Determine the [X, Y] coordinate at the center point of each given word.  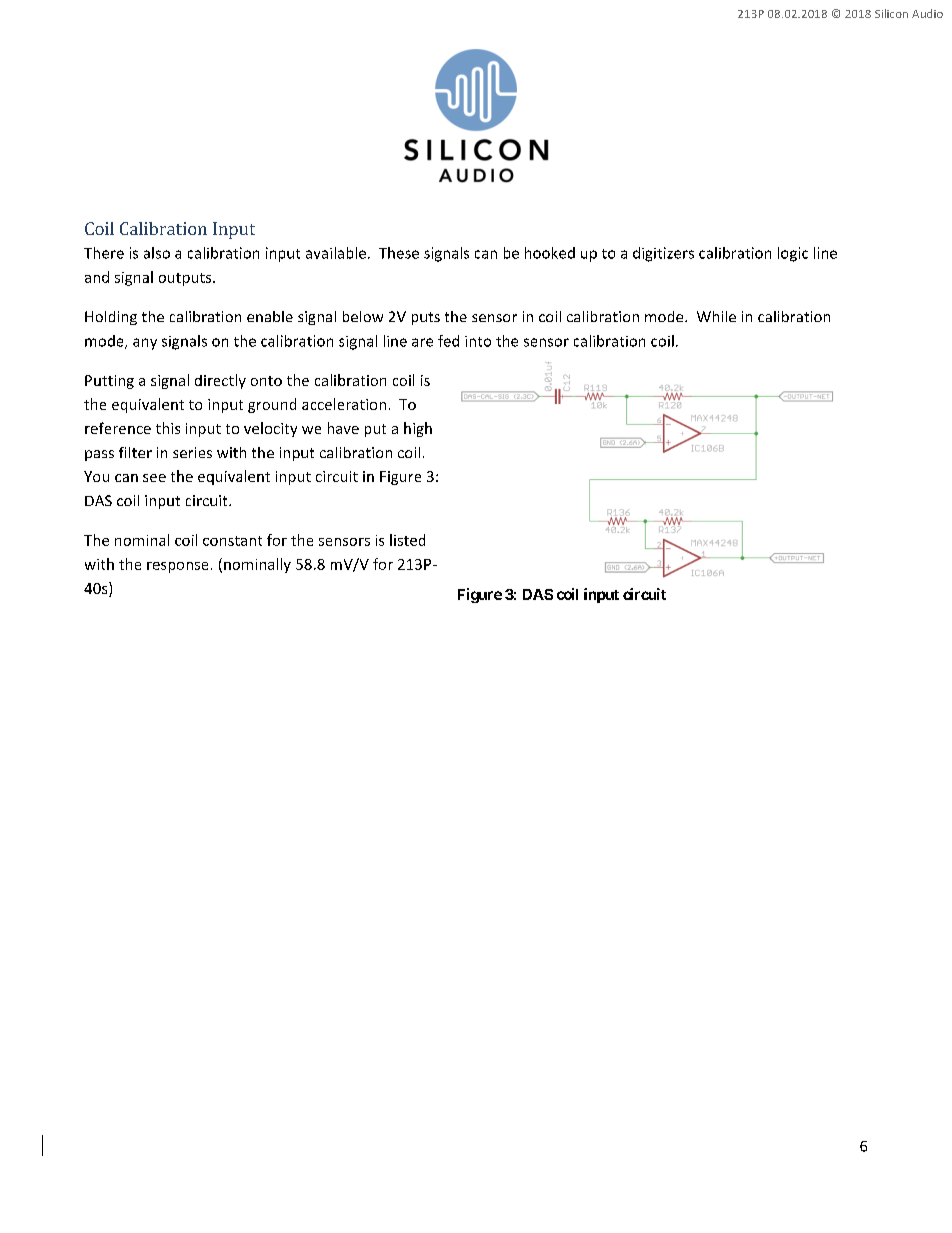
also [157, 253]
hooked [550, 253]
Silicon [891, 13]
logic [793, 254]
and [97, 277]
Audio [927, 13]
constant [232, 541]
